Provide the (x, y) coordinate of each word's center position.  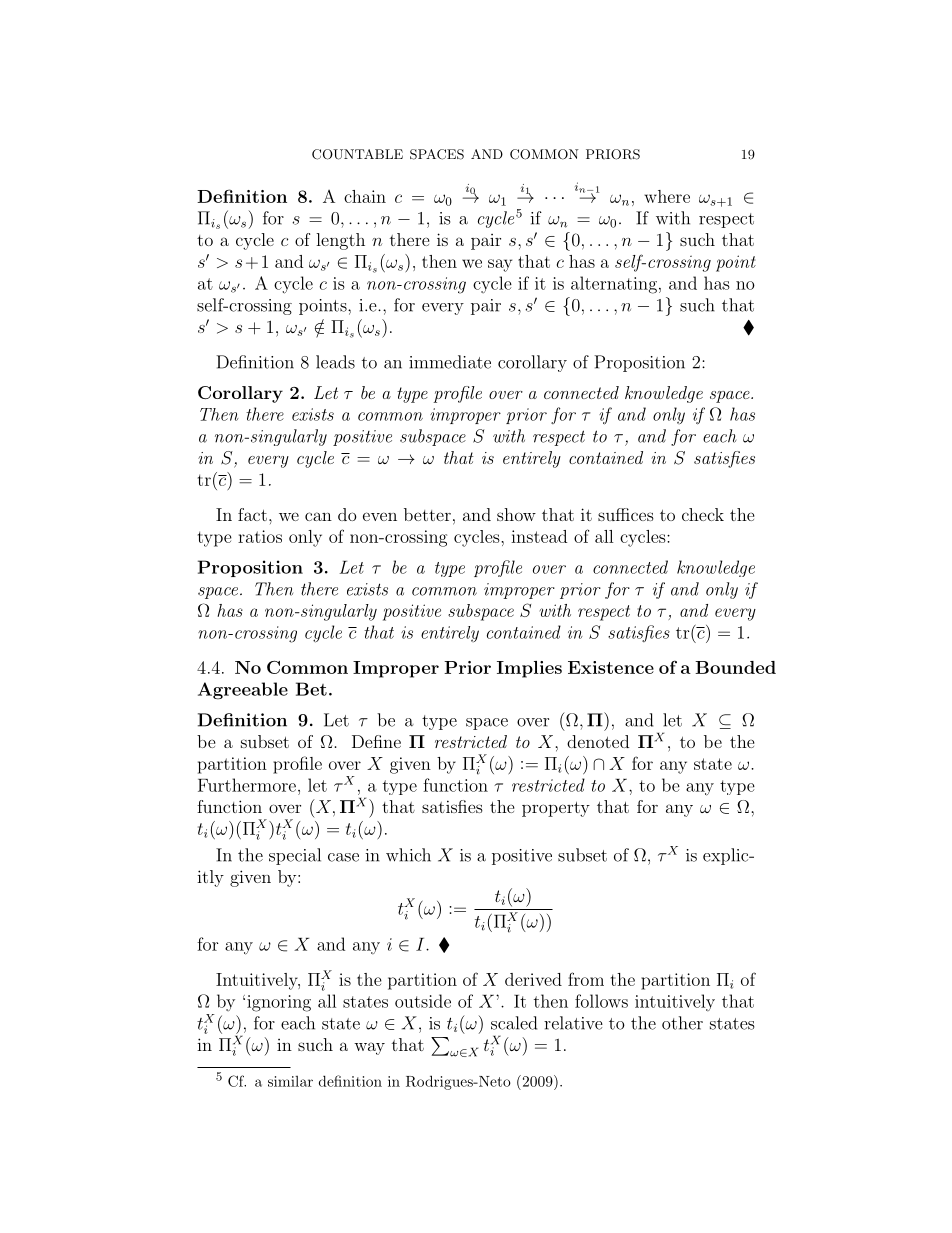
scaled (514, 1023)
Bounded (735, 667)
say (500, 265)
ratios (260, 536)
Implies (529, 669)
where (667, 196)
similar (290, 1081)
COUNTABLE (357, 154)
